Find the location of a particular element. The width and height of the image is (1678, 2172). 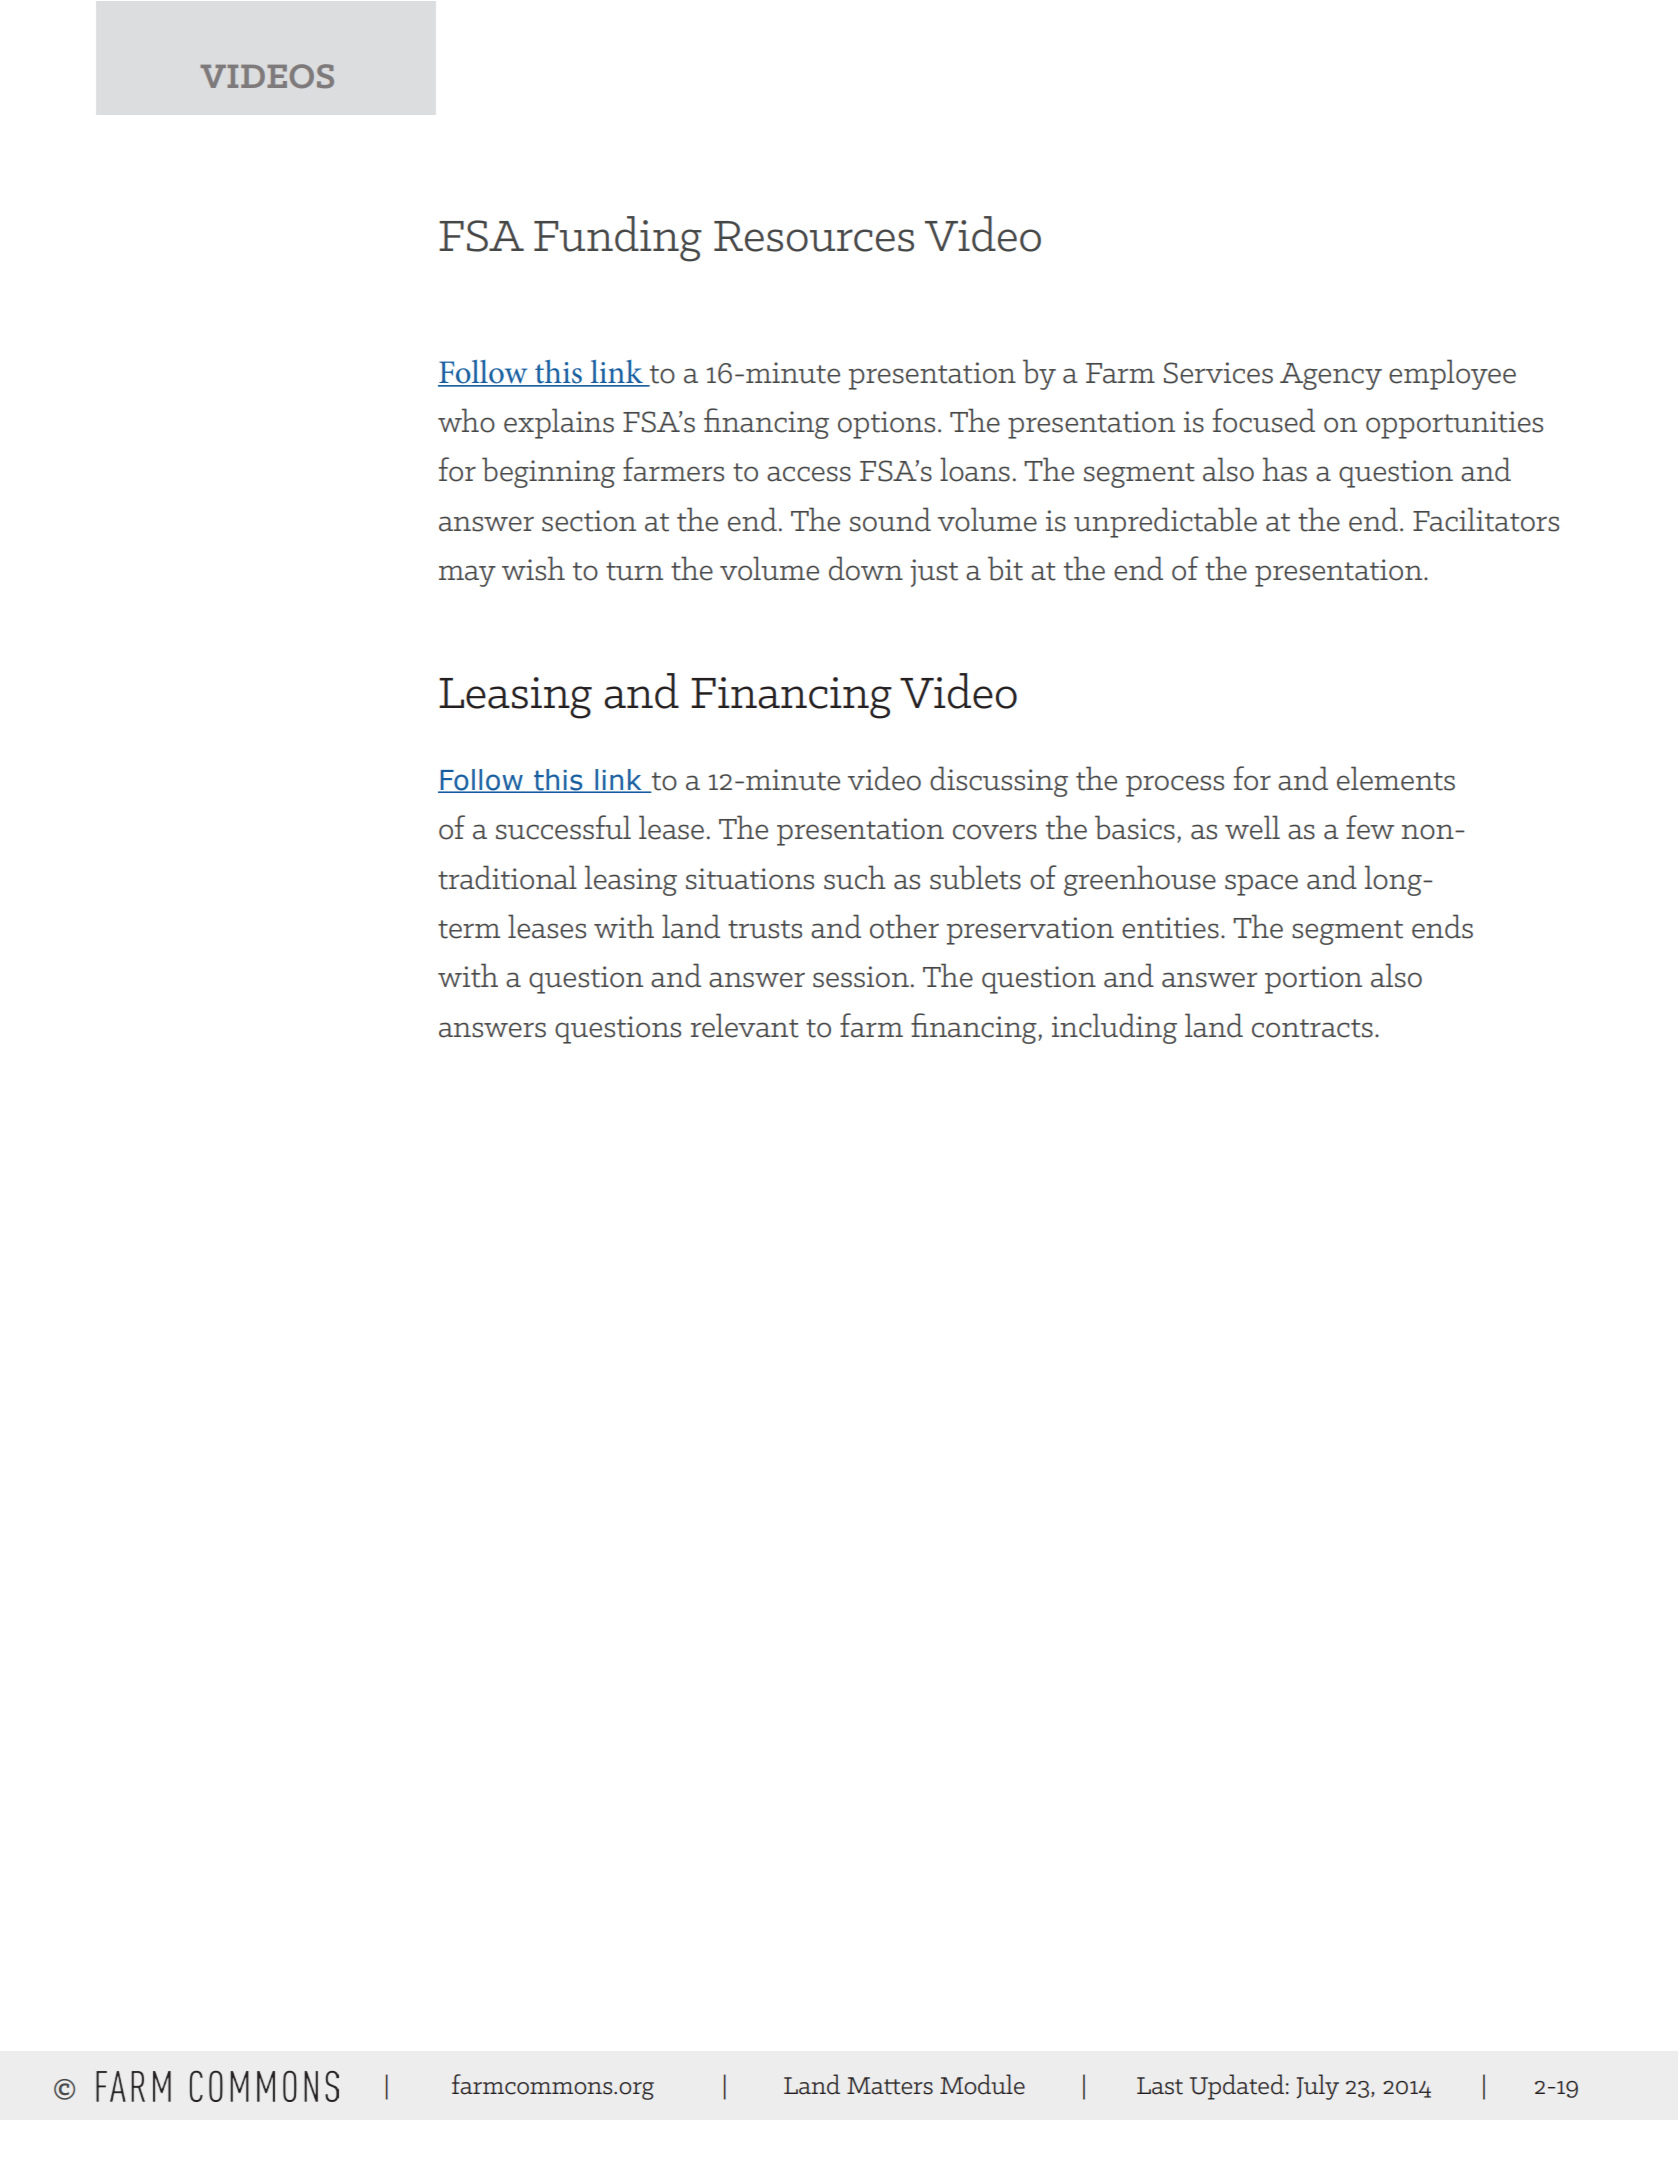

Matters is located at coordinates (890, 2086).
